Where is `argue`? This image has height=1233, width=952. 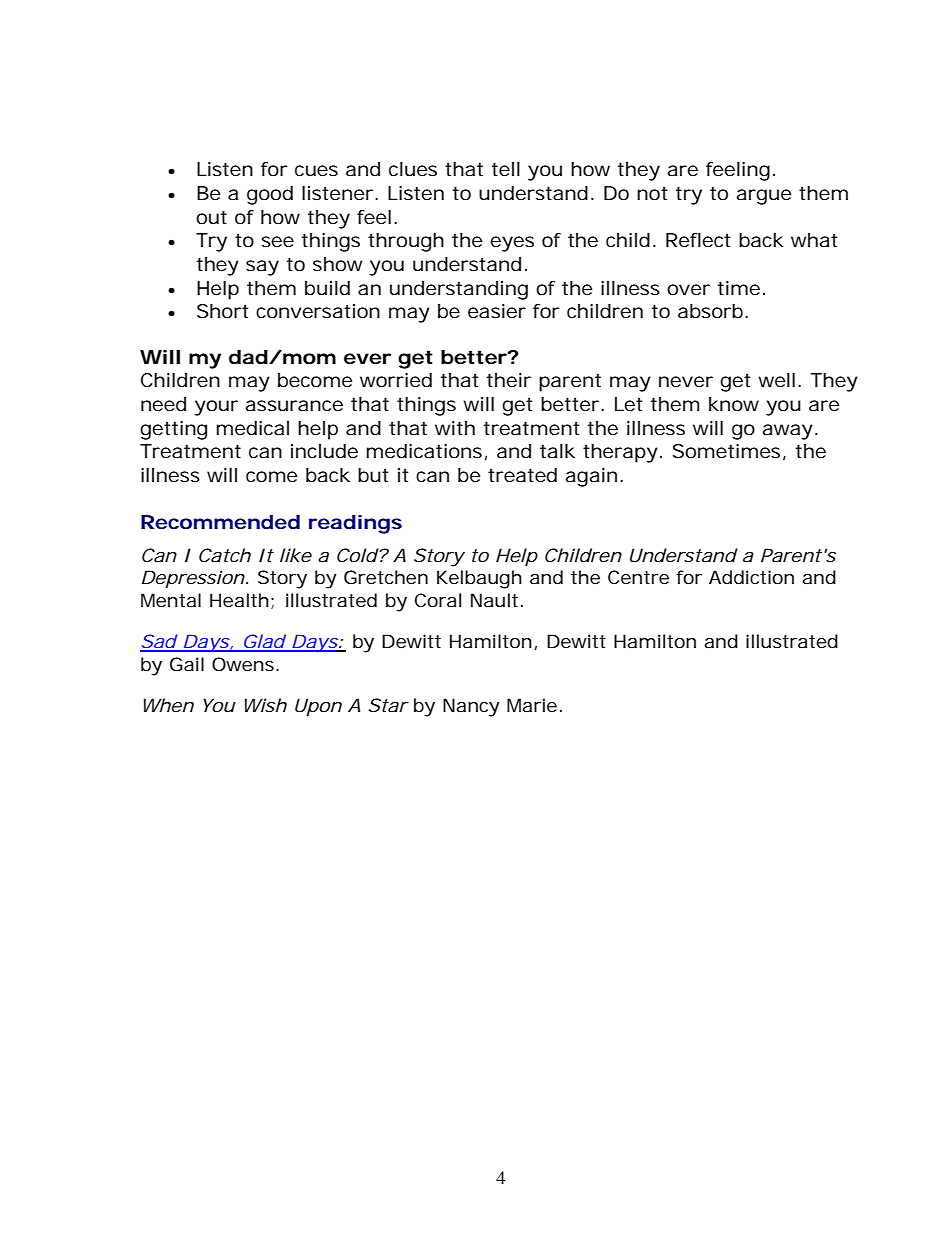 argue is located at coordinates (764, 197).
